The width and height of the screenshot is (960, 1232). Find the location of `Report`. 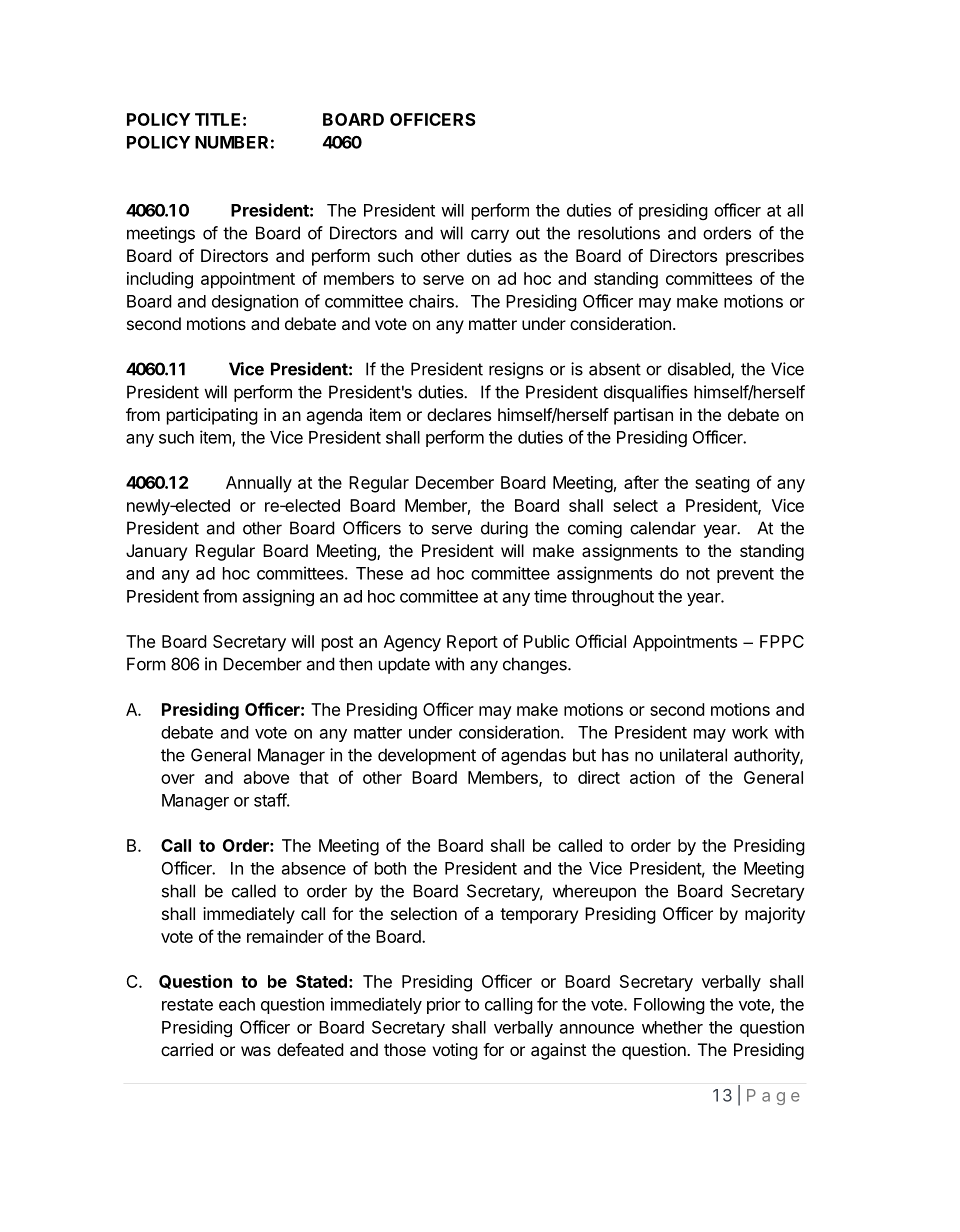

Report is located at coordinates (472, 643).
